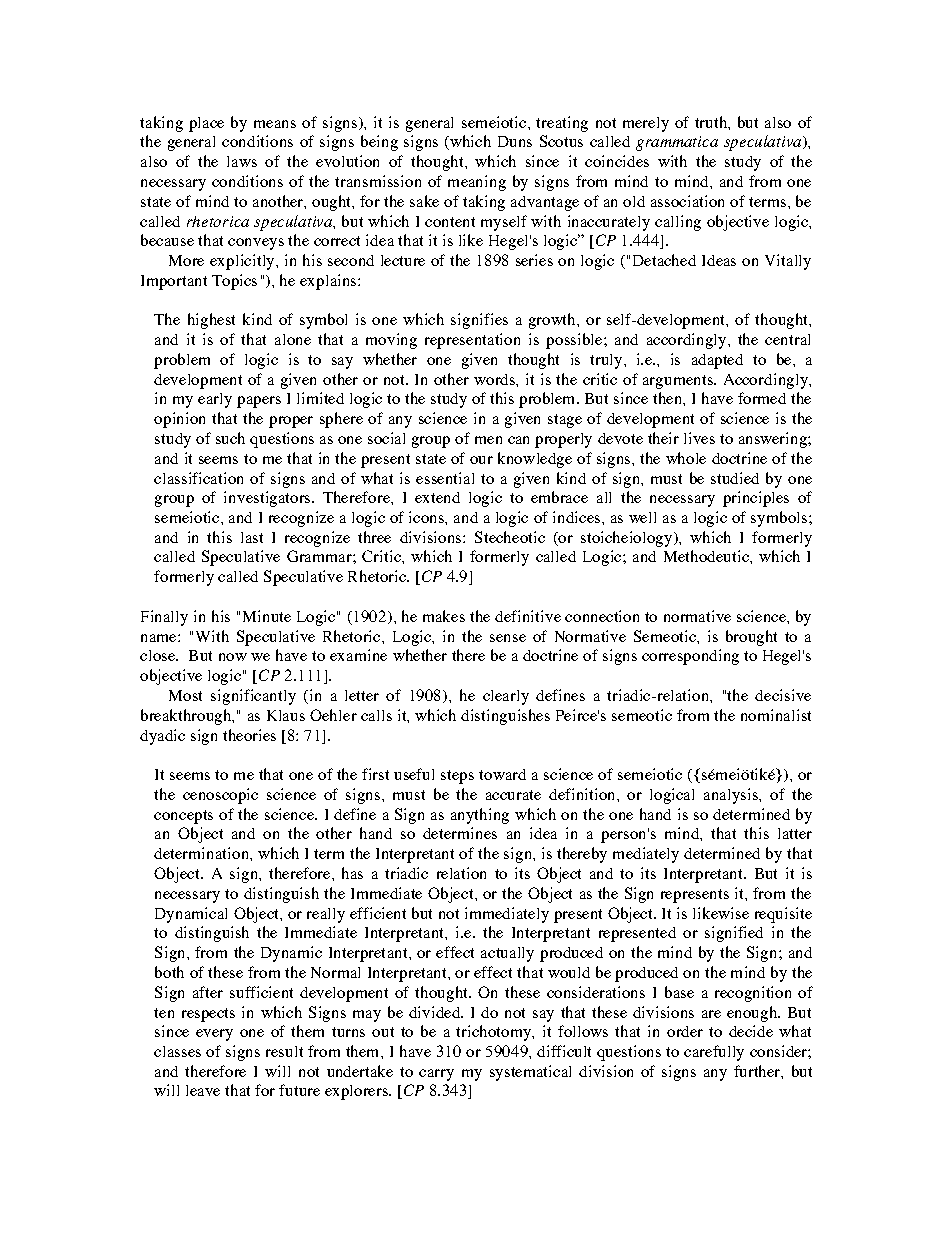 The image size is (952, 1233). I want to click on Duns, so click(515, 141).
